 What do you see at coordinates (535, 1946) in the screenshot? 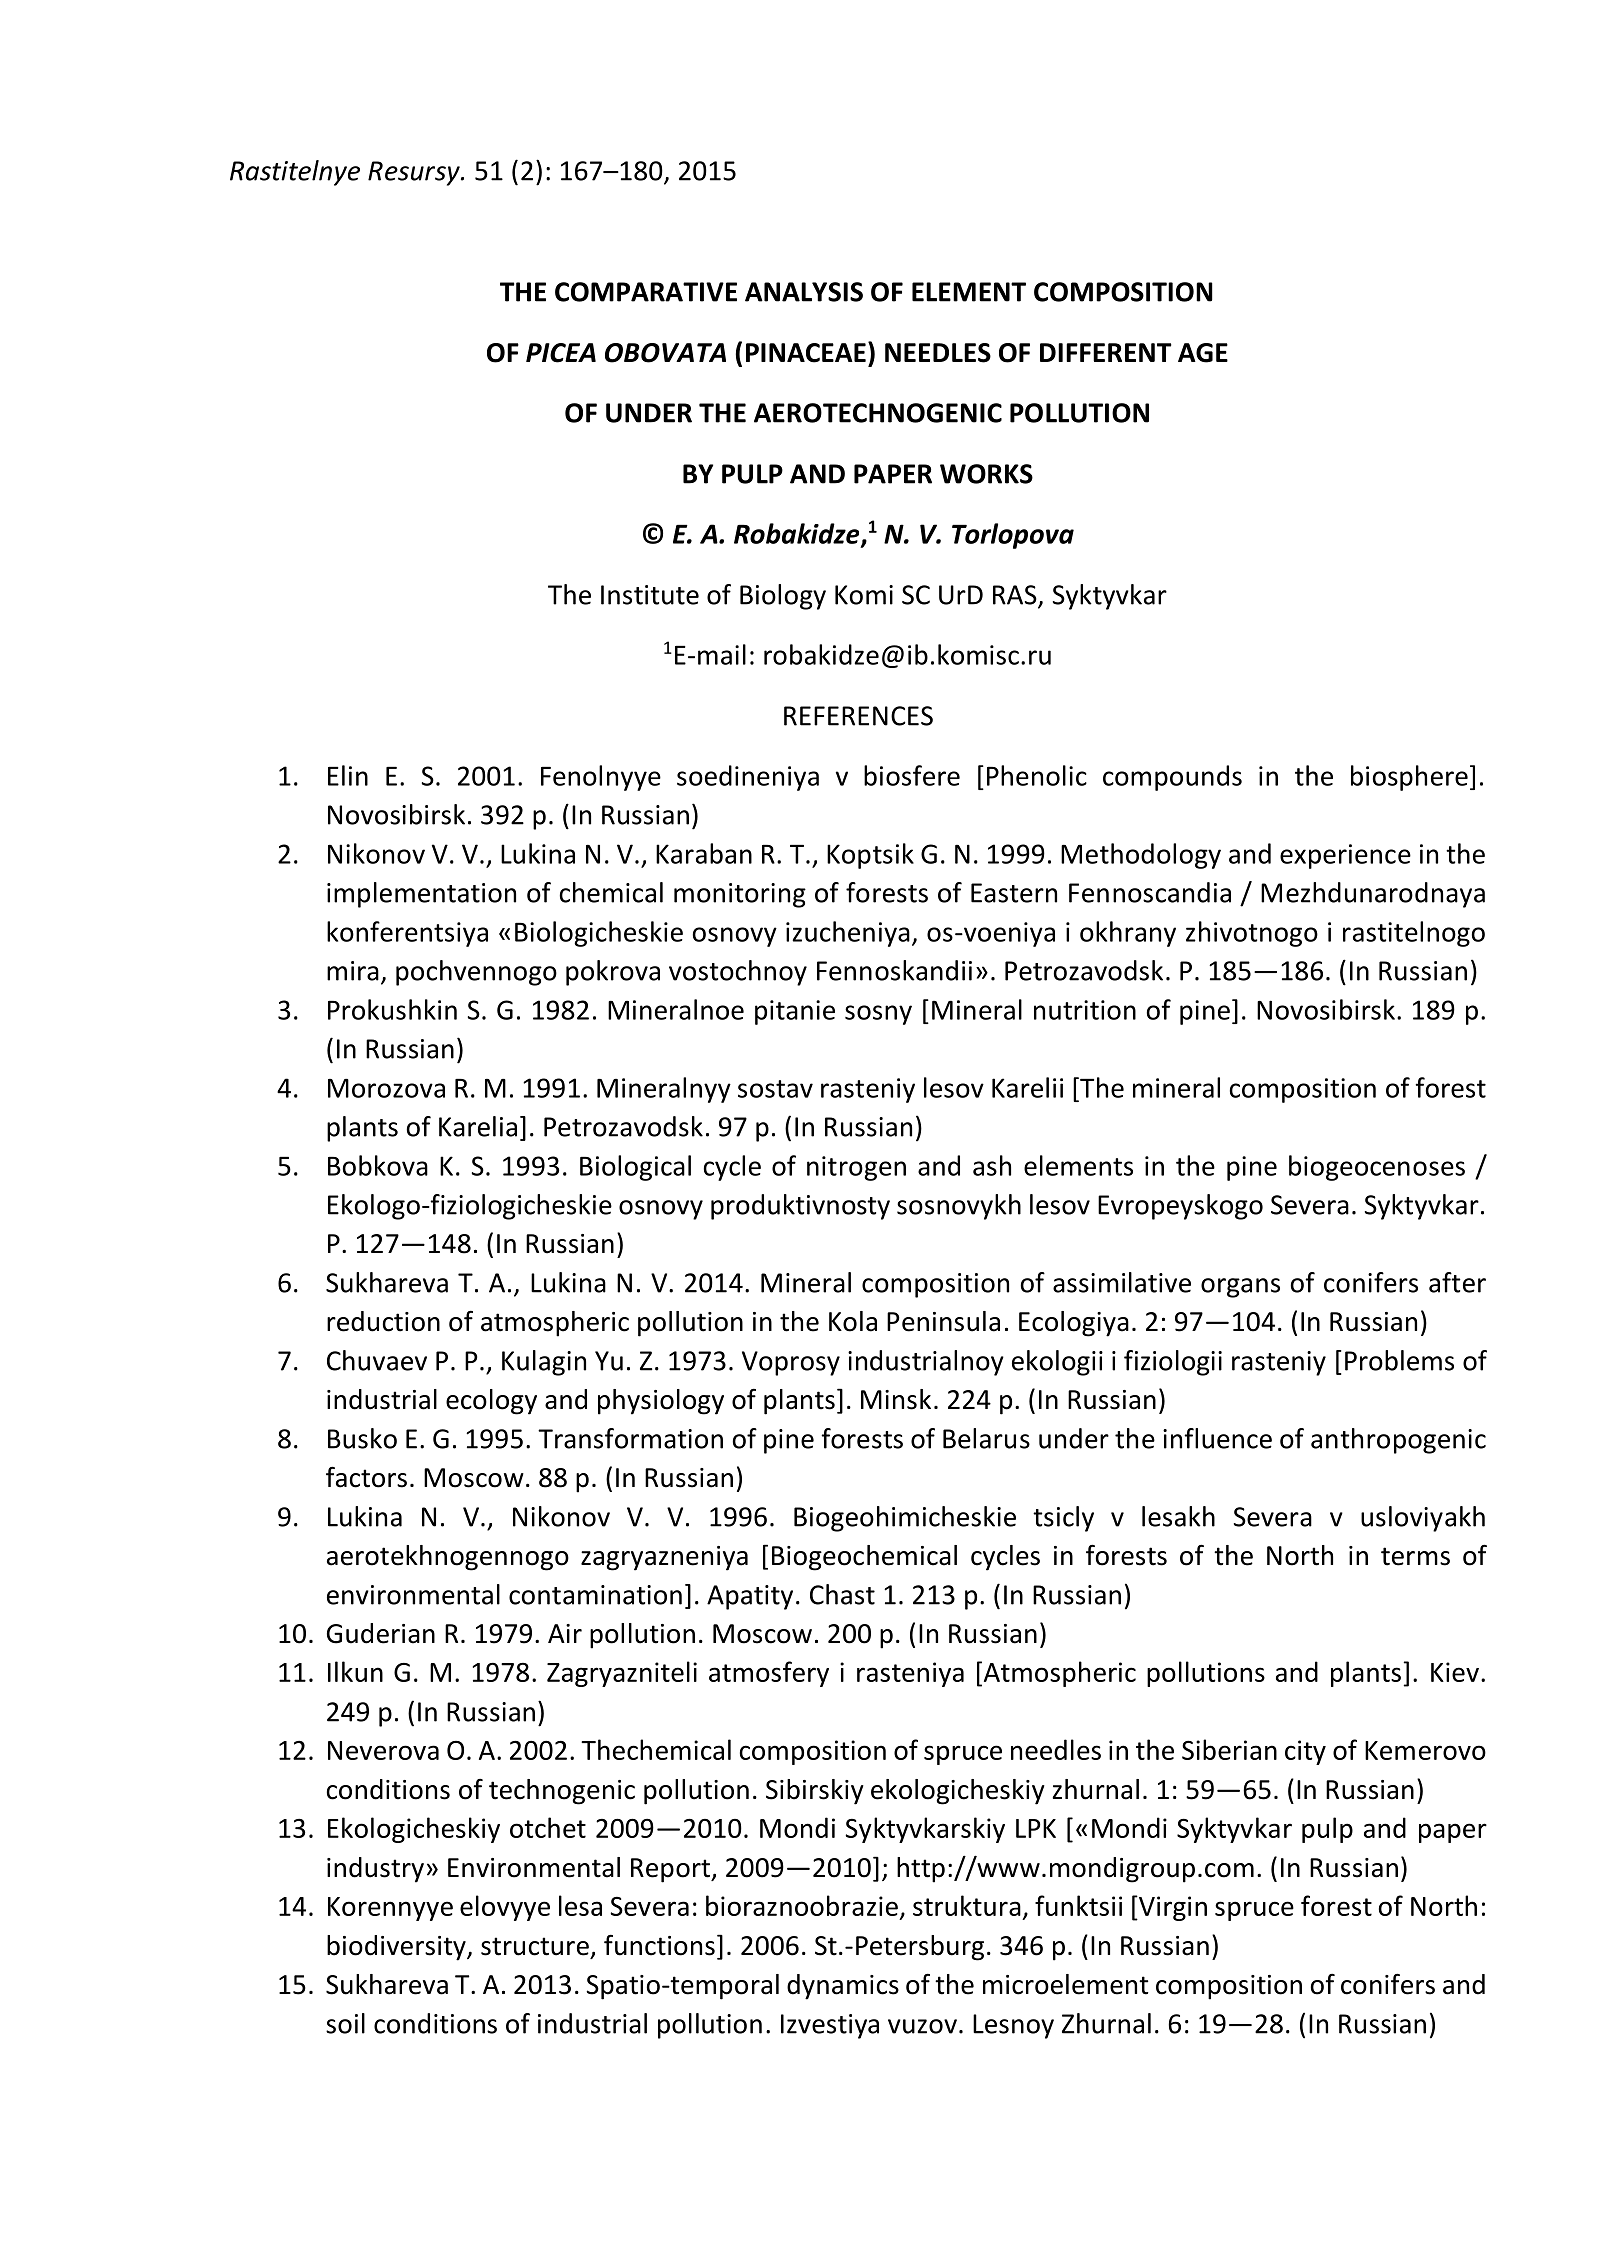
I see `structure` at bounding box center [535, 1946].
